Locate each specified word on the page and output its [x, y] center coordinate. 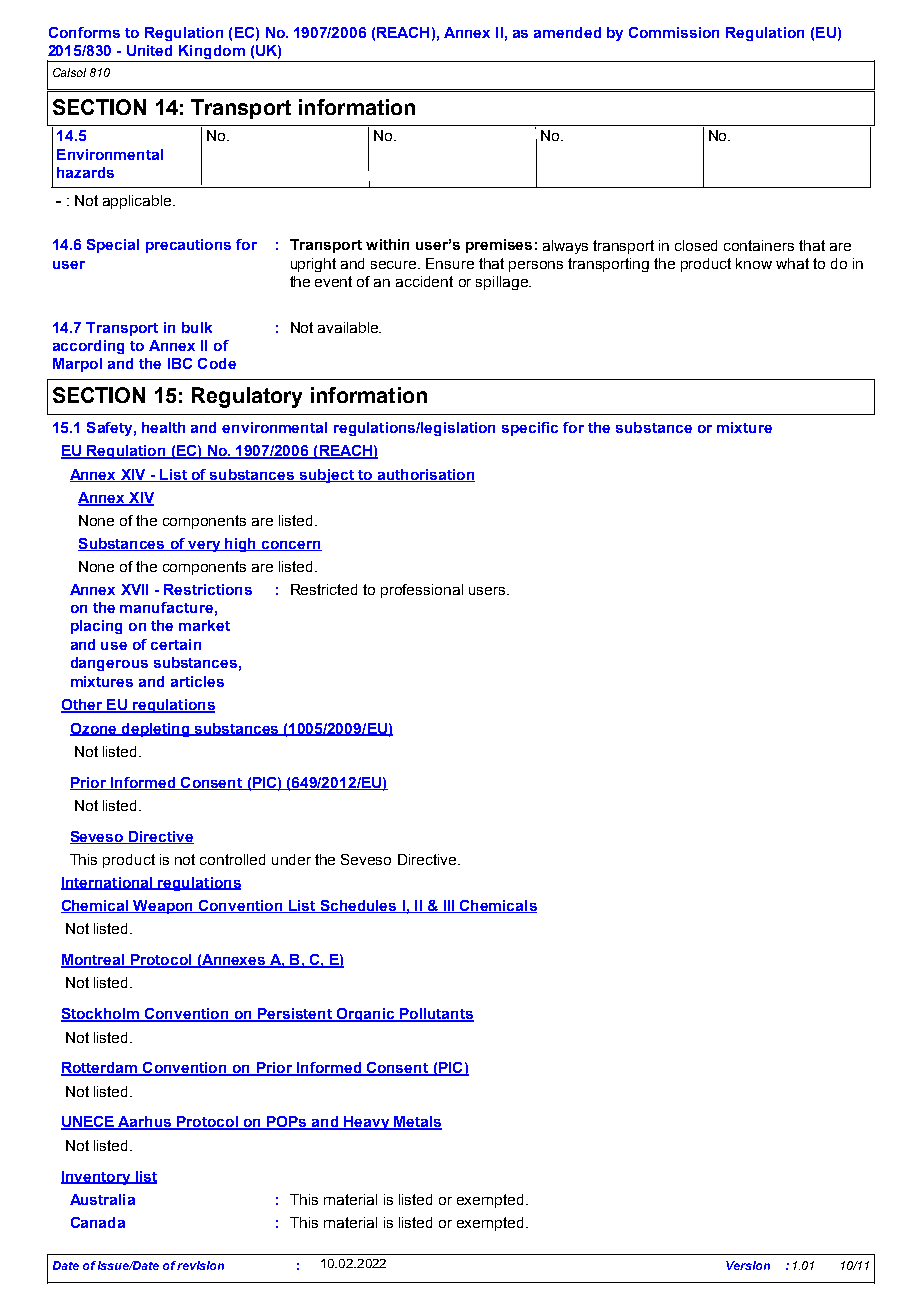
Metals [417, 1123]
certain [176, 644]
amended [567, 32]
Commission [674, 32]
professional [422, 591]
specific [530, 429]
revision [200, 1265]
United [149, 50]
